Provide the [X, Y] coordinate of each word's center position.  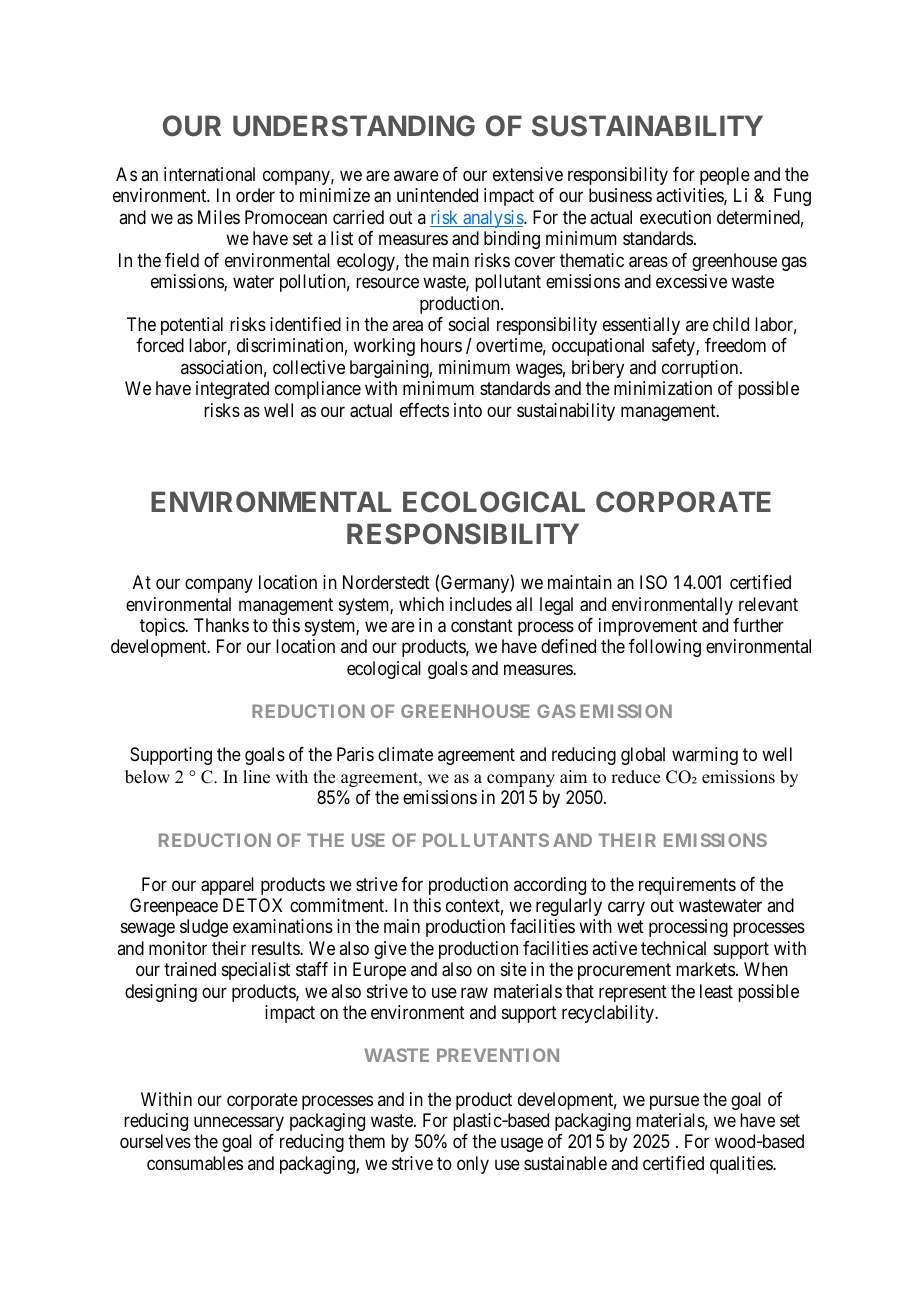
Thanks [221, 625]
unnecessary [239, 1123]
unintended [437, 195]
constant [482, 626]
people [725, 176]
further [758, 625]
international [209, 174]
